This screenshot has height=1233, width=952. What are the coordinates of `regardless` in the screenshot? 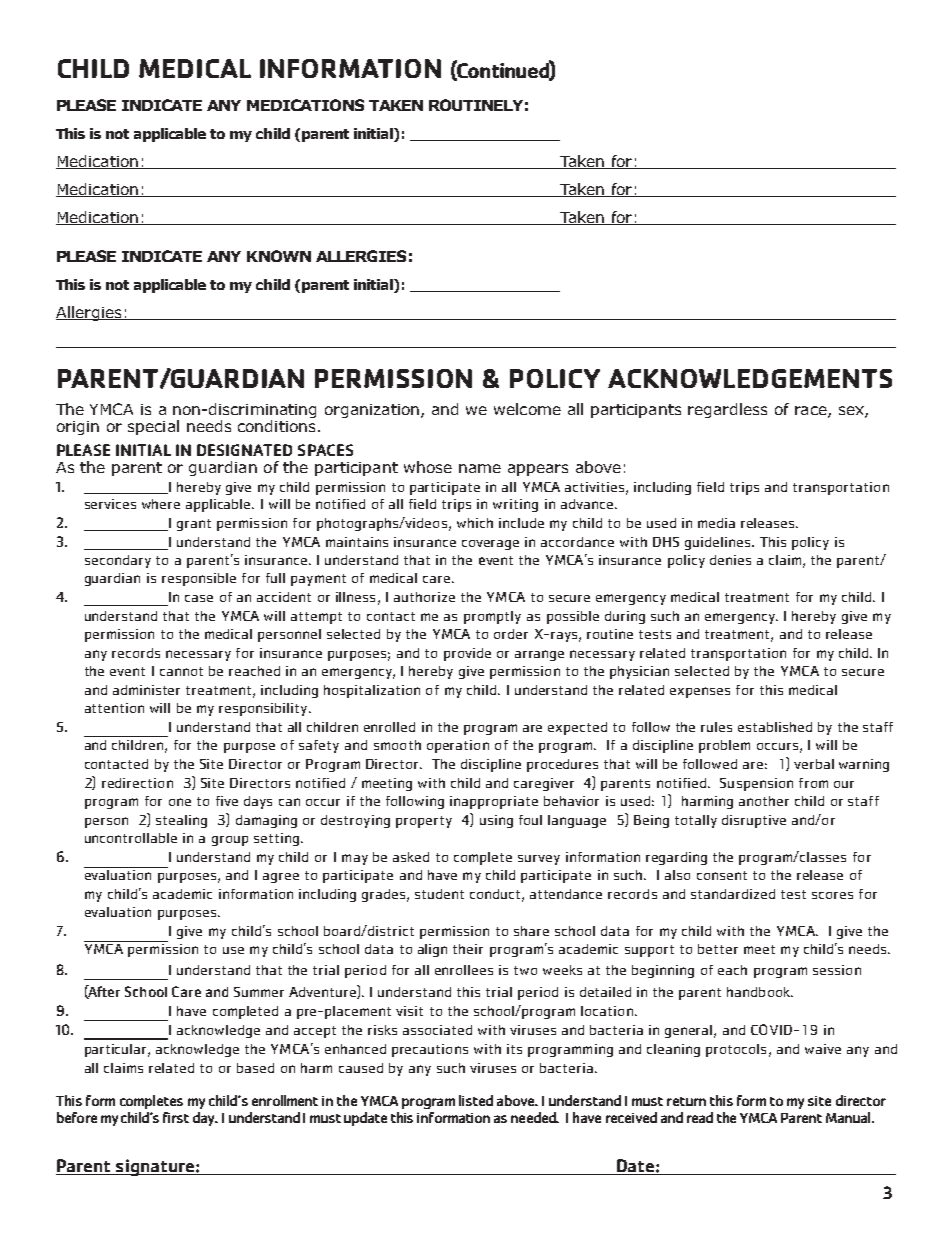 It's located at (727, 410).
